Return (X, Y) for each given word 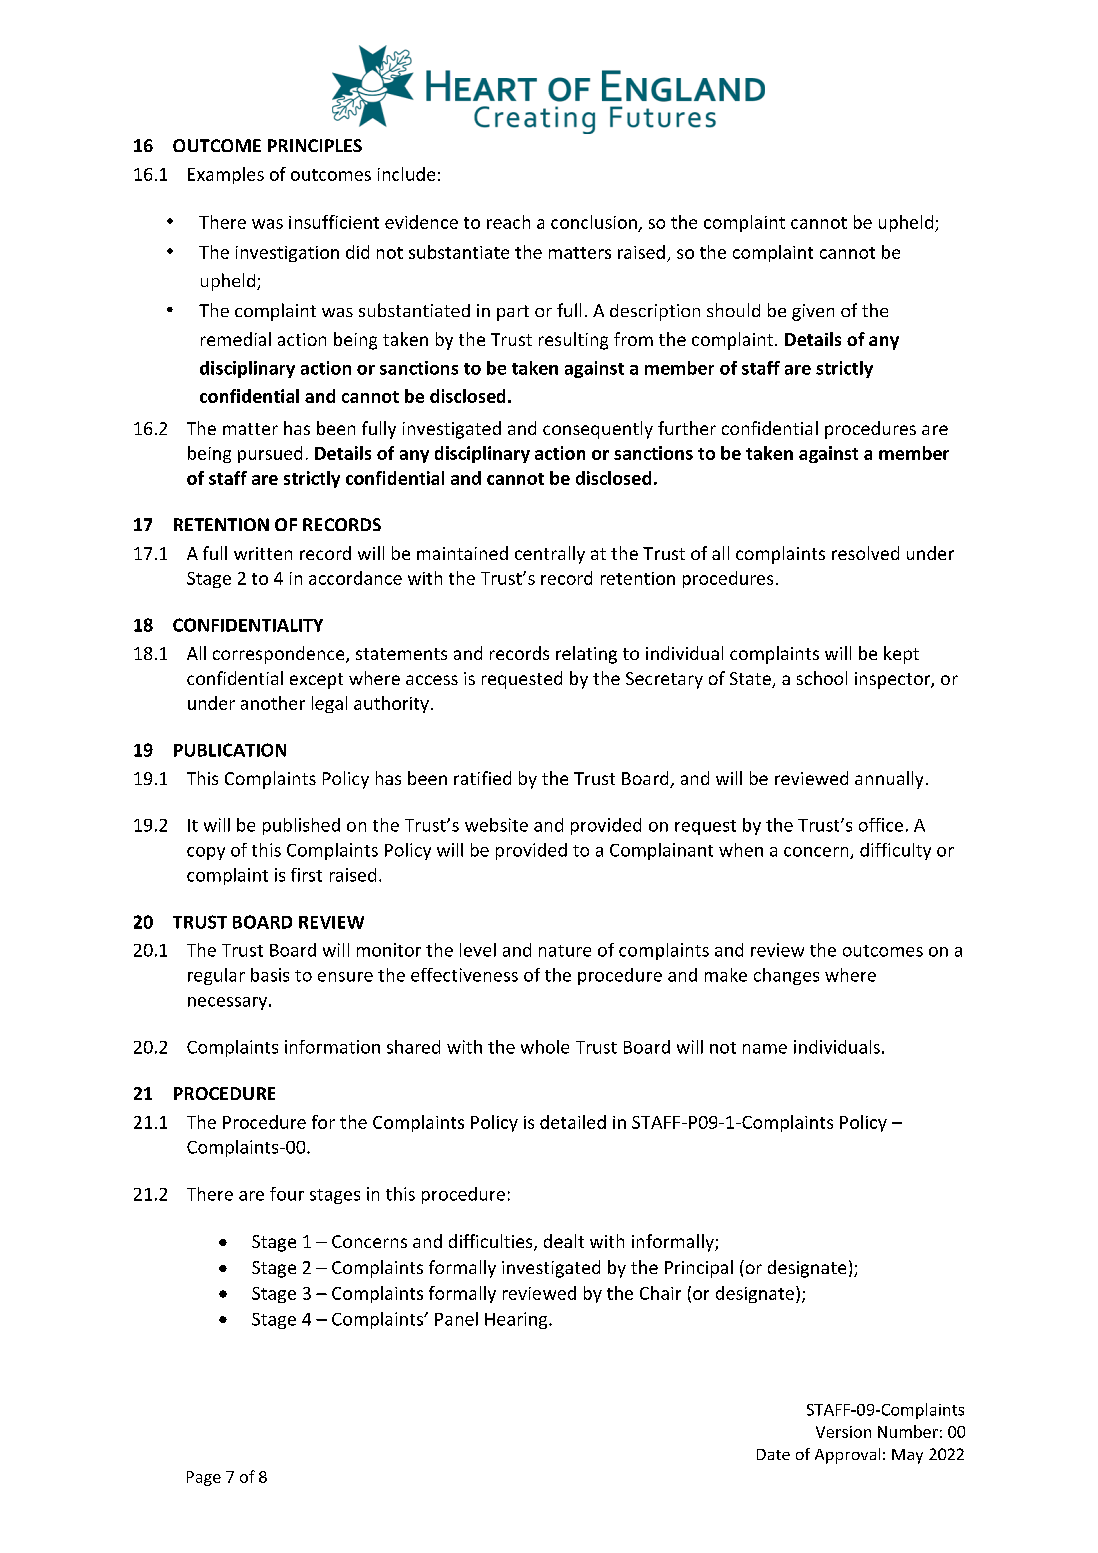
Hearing (517, 1320)
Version (843, 1432)
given (813, 312)
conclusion (594, 222)
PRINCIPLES (315, 145)
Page (204, 1478)
